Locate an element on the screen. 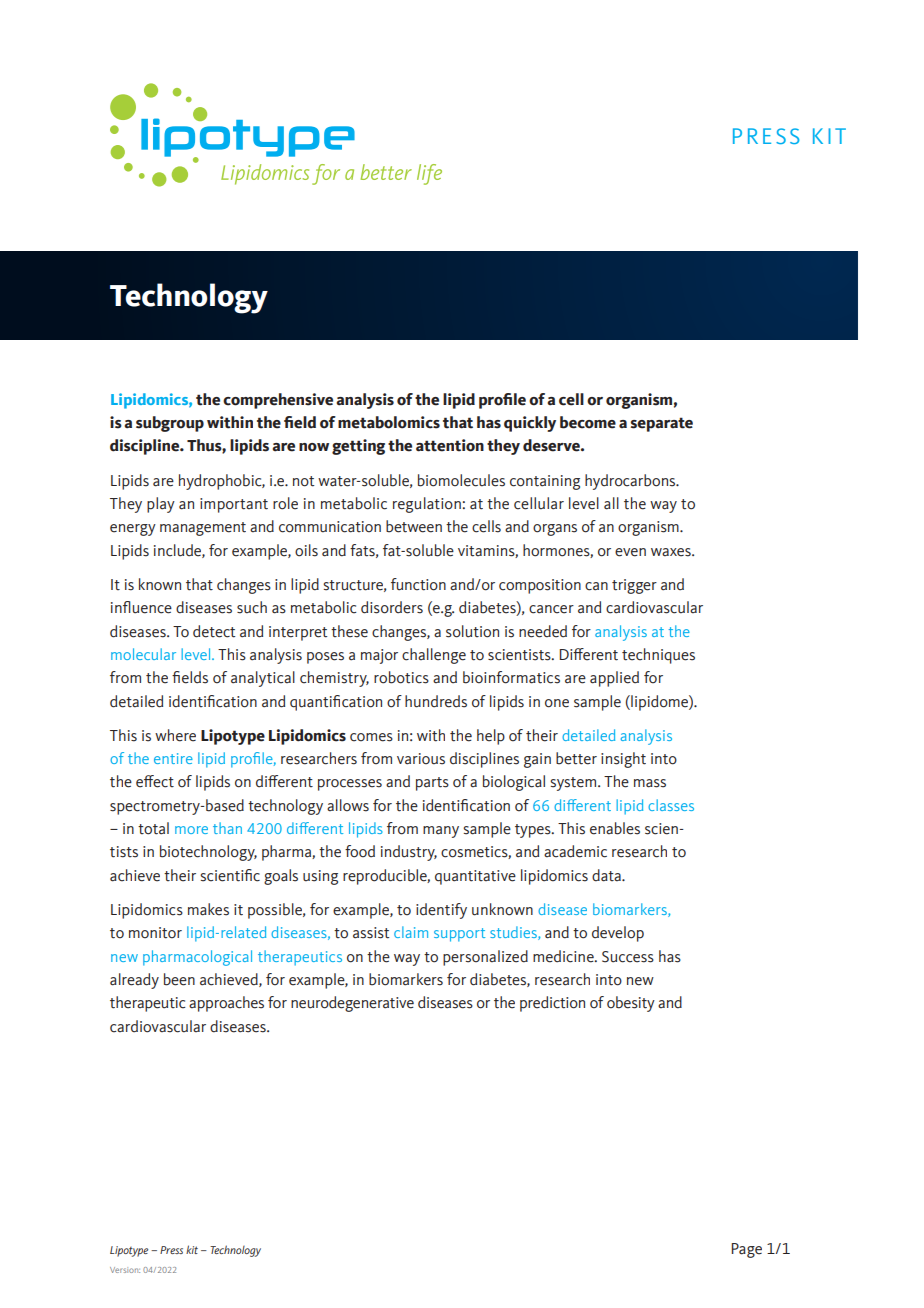 The height and width of the screenshot is (1308, 924). subgroup is located at coordinates (170, 424).
